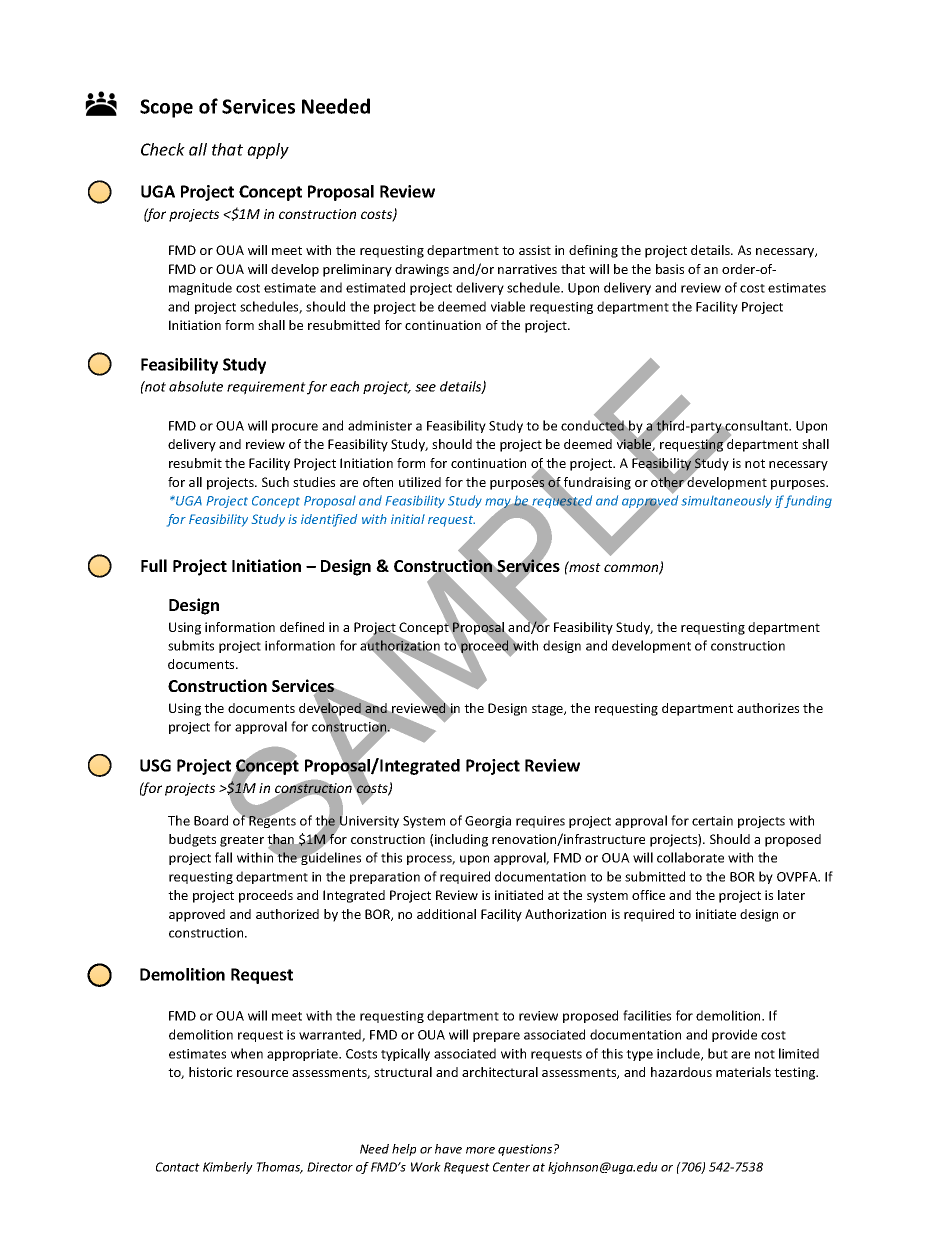 This screenshot has height=1233, width=952. What do you see at coordinates (408, 519) in the screenshot?
I see `initial` at bounding box center [408, 519].
